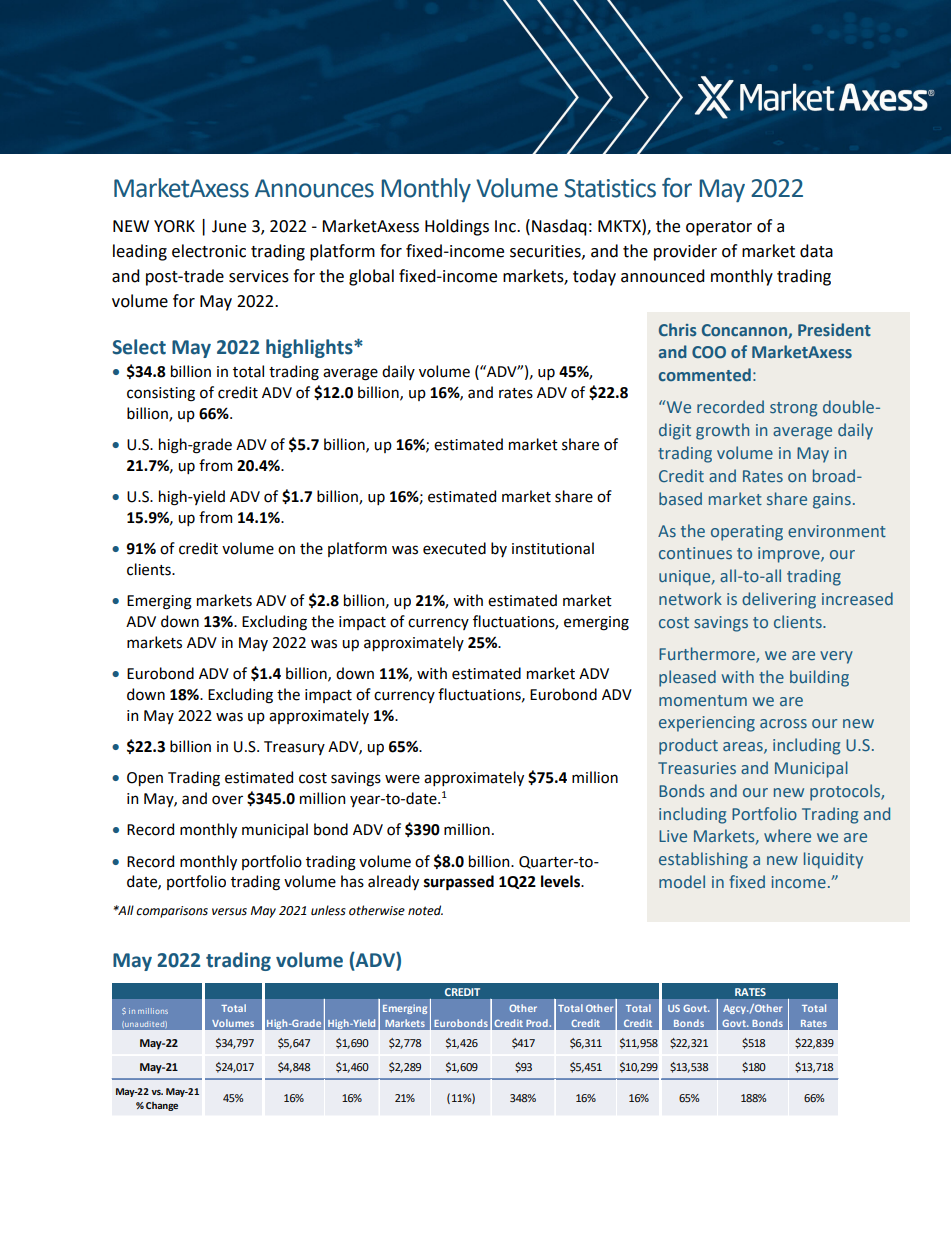  I want to click on Change, so click(162, 1106).
